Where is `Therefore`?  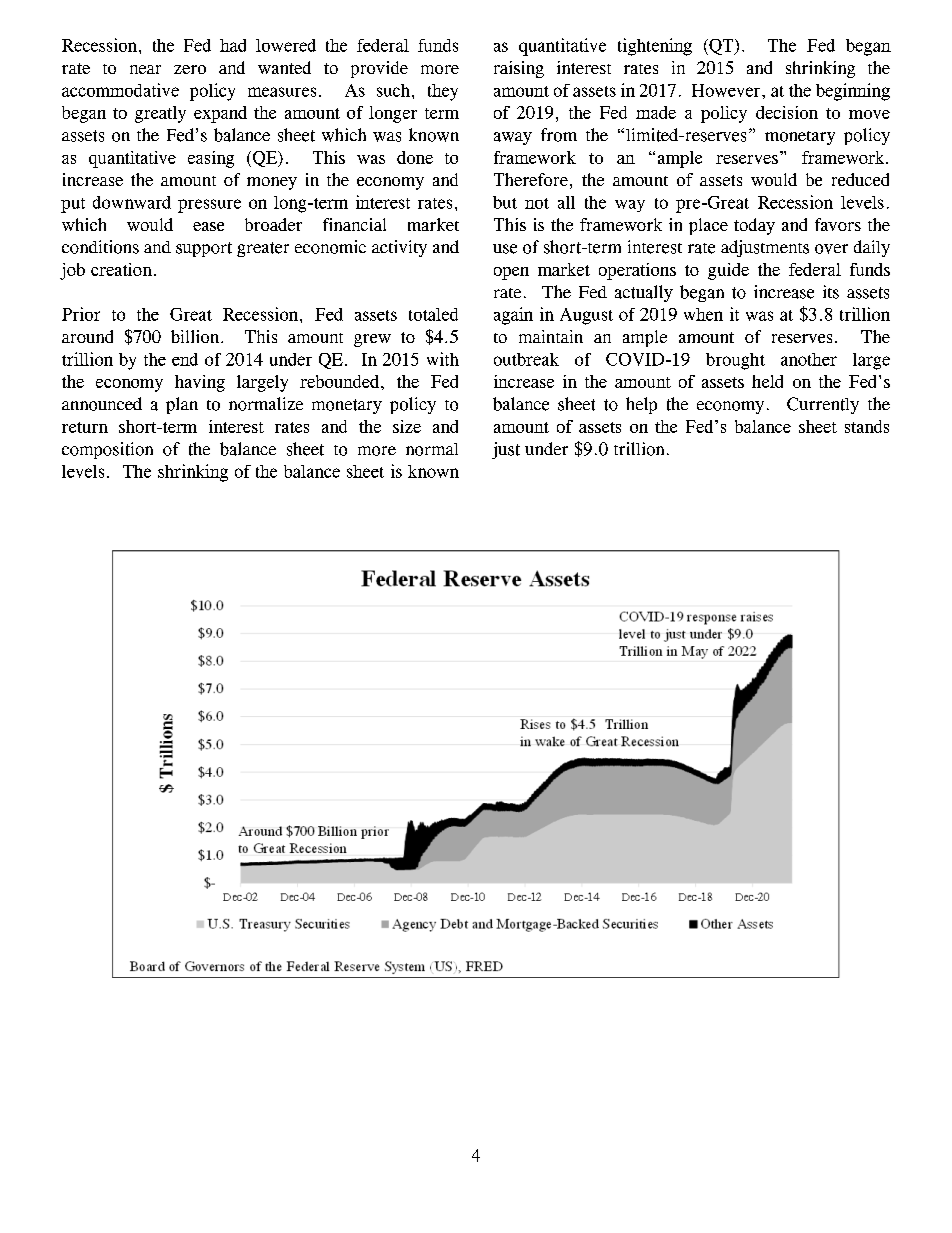 Therefore is located at coordinates (531, 179).
